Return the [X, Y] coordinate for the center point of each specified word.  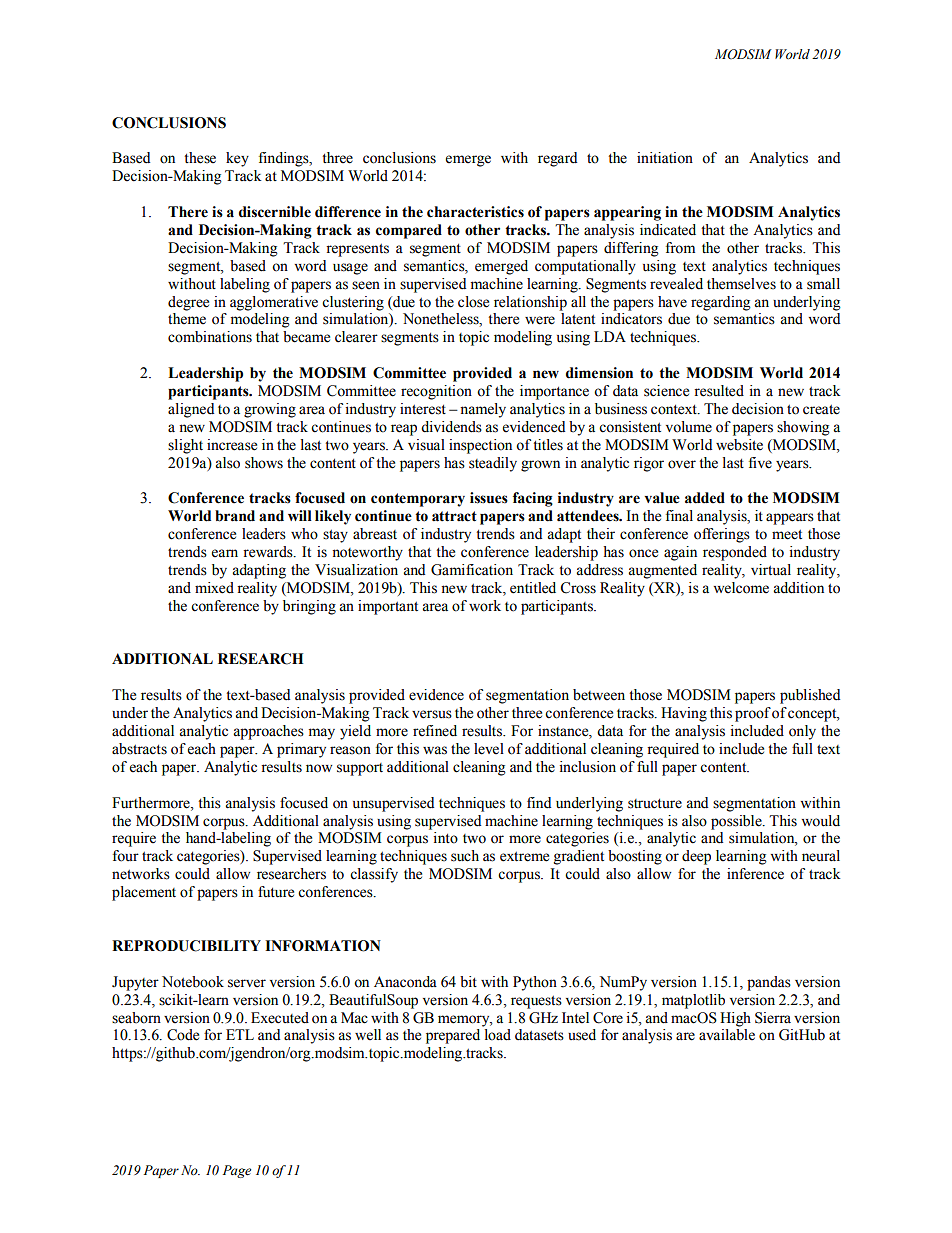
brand [235, 516]
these [200, 158]
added [705, 498]
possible [737, 822]
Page [237, 1171]
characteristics [475, 212]
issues [489, 498]
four [126, 856]
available [727, 1035]
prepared [453, 1036]
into [445, 838]
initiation [665, 158]
